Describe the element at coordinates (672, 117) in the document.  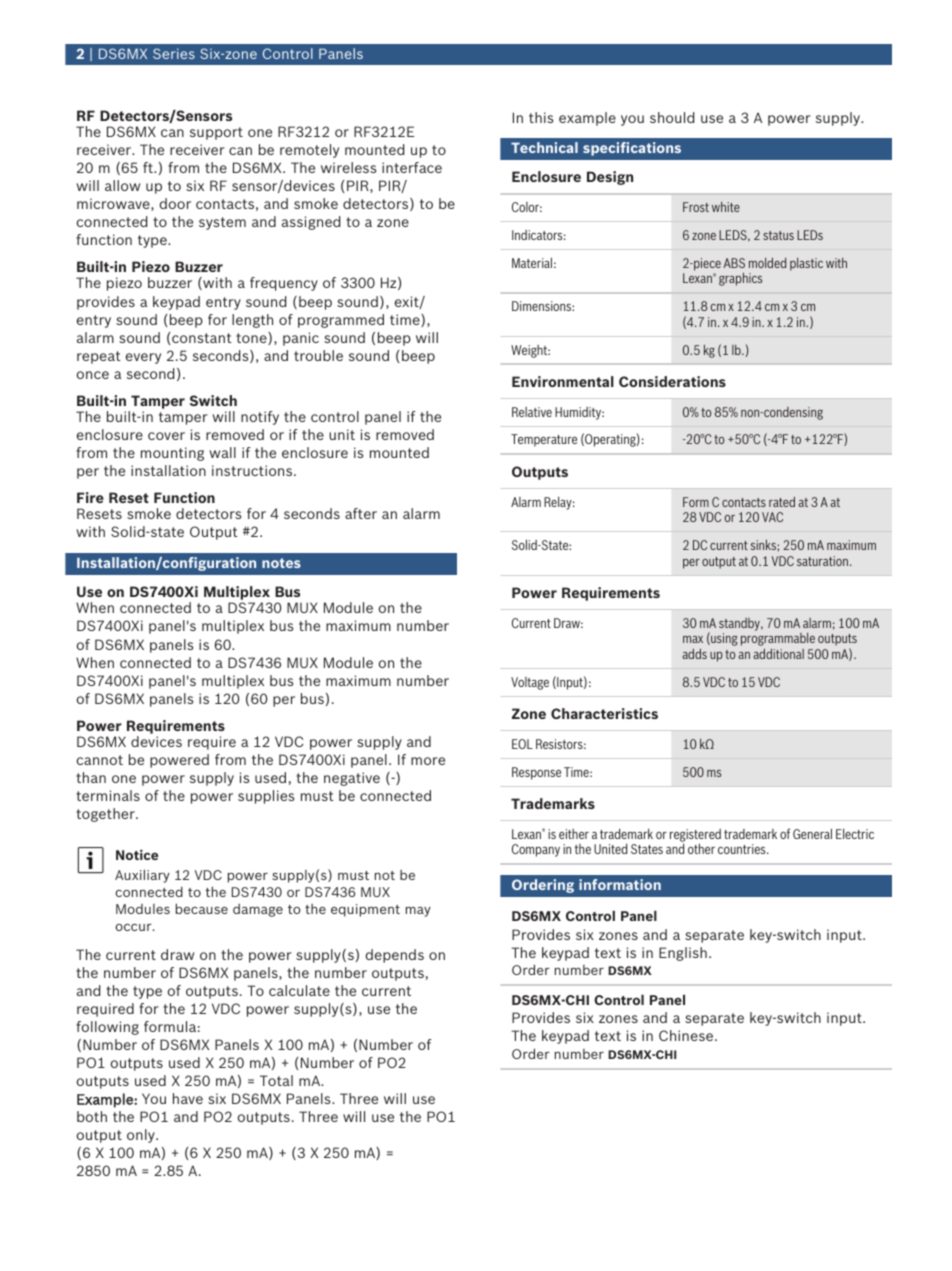
I see `should` at that location.
